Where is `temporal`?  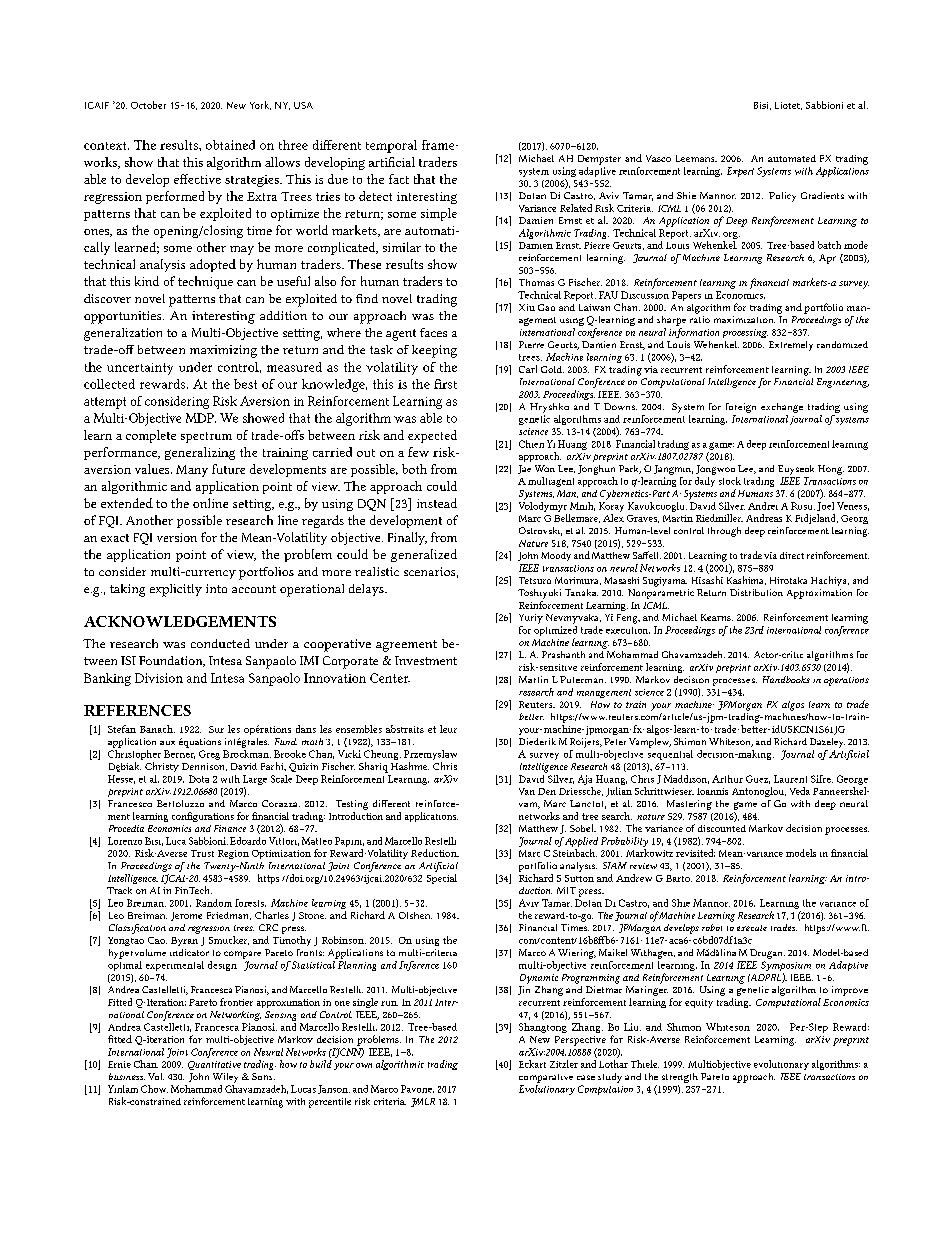 temporal is located at coordinates (391, 146).
